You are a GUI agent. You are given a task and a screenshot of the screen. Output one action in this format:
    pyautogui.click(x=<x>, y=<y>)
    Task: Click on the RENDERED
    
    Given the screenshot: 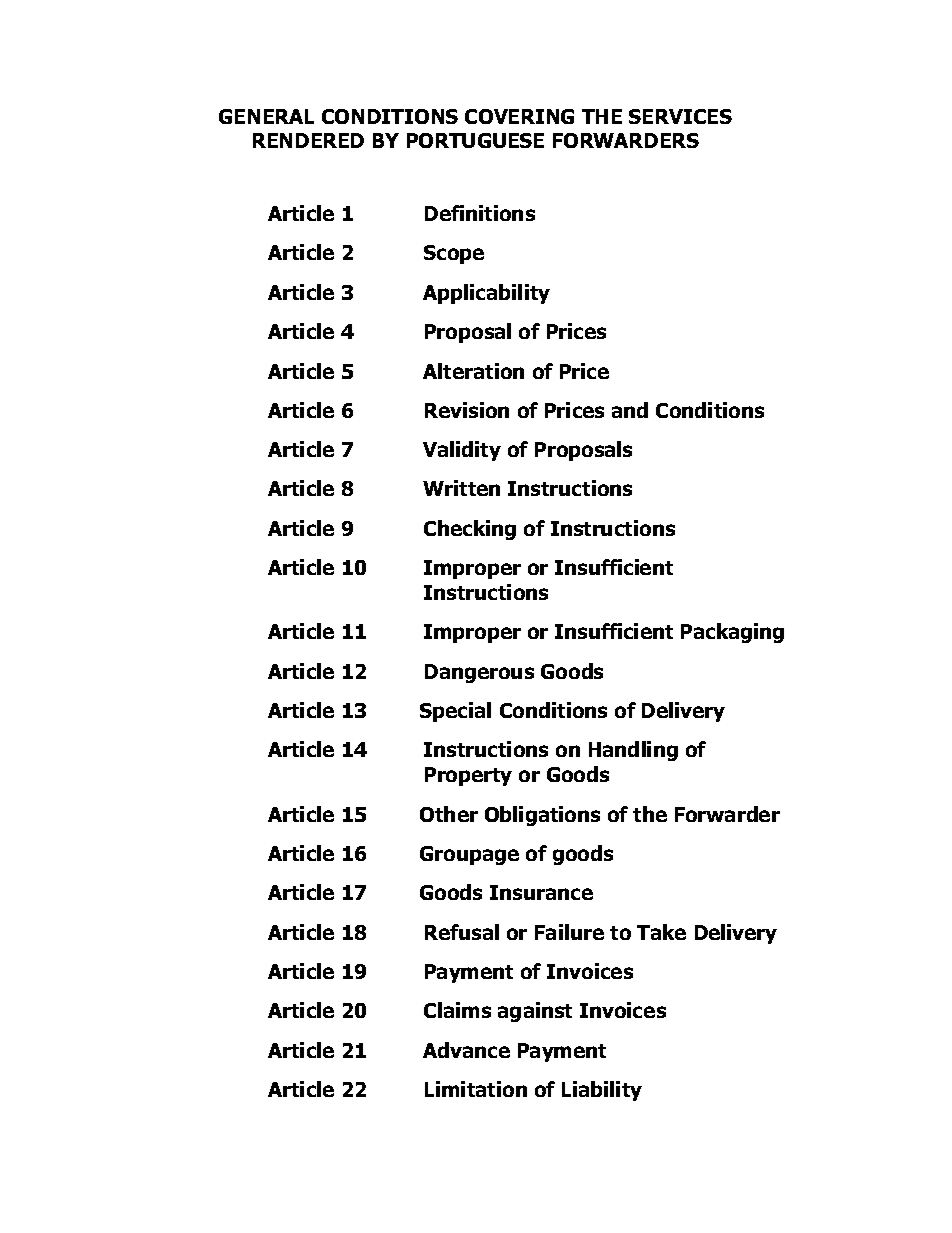 What is the action you would take?
    pyautogui.click(x=308, y=140)
